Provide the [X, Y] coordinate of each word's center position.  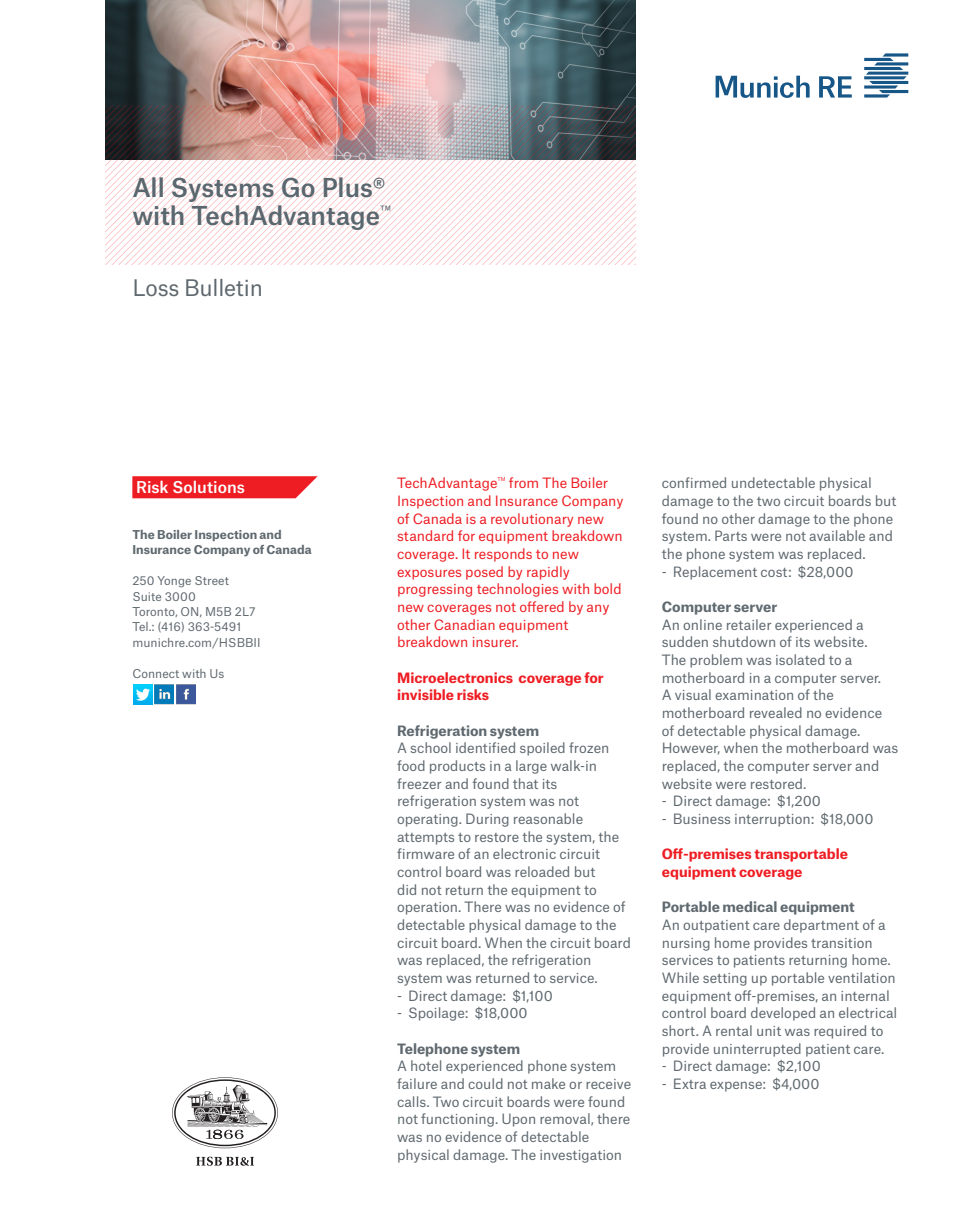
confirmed [694, 482]
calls [412, 1101]
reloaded [542, 871]
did [406, 889]
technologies [517, 590]
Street [212, 580]
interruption [773, 820]
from [523, 482]
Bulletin [223, 287]
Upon [518, 1120]
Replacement [715, 573]
